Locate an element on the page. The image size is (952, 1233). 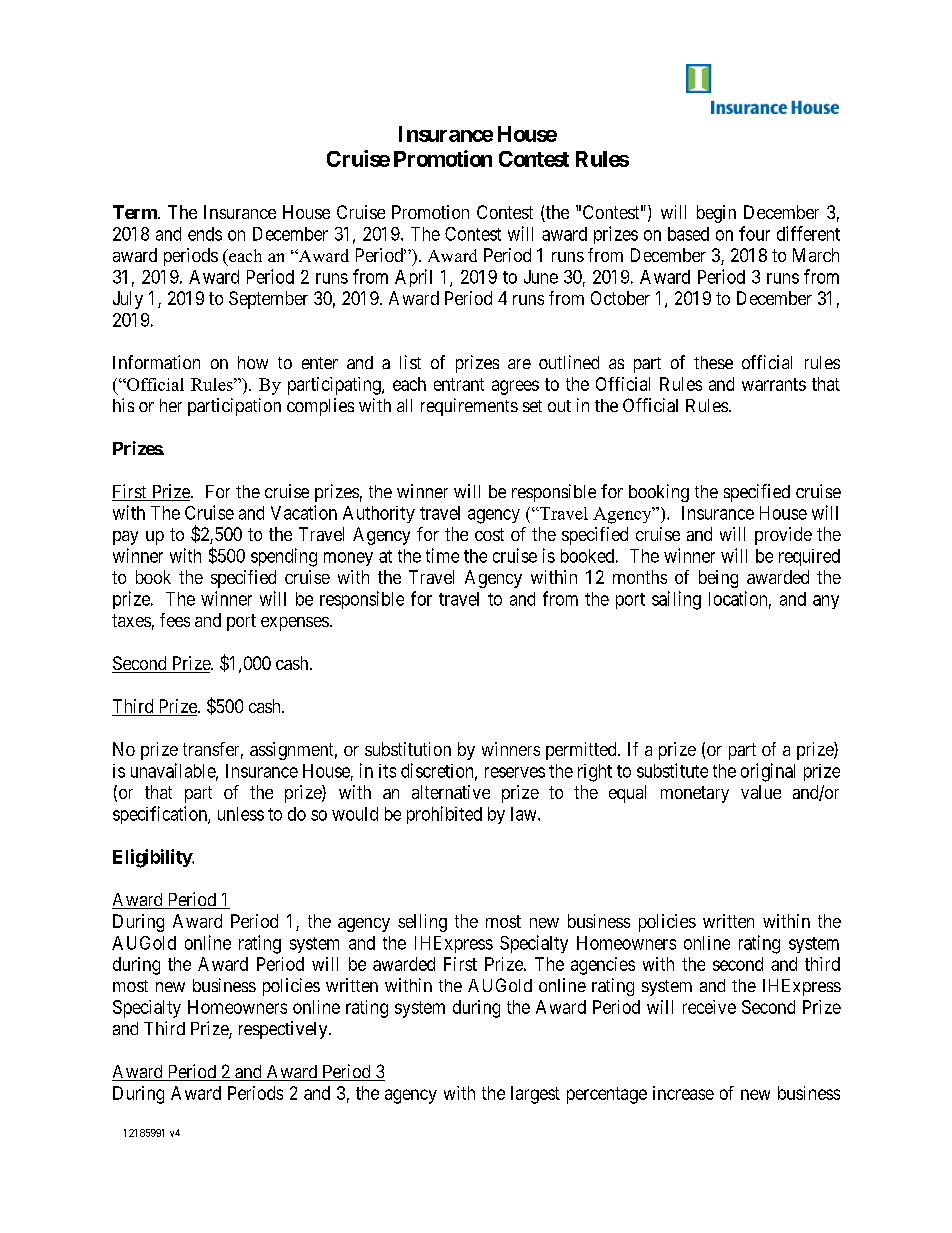
largest is located at coordinates (535, 1095).
